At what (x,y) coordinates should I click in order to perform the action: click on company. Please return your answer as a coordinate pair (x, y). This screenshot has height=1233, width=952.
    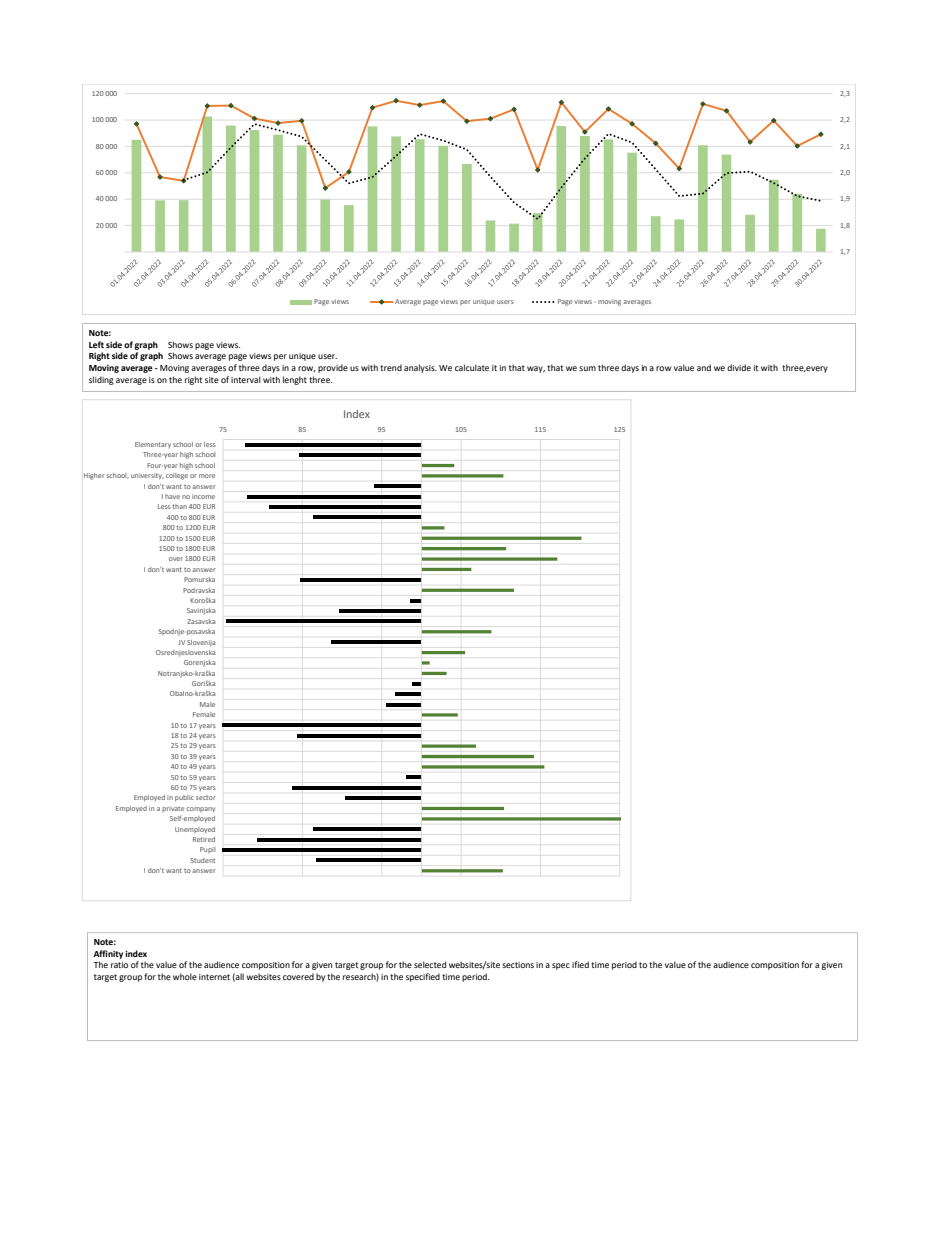
    Looking at the image, I should click on (200, 809).
